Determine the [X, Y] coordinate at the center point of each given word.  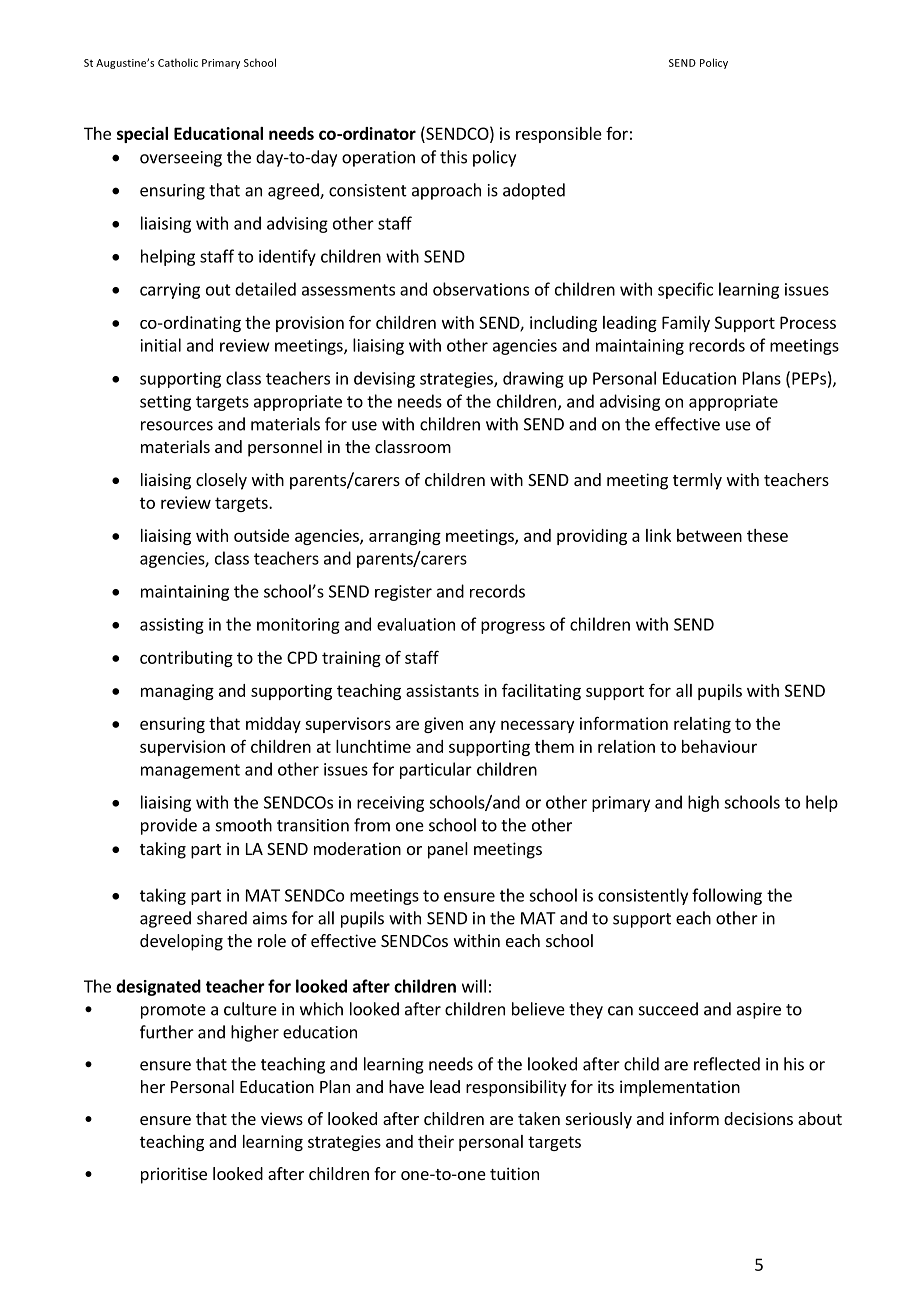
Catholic [178, 62]
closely [221, 481]
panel [448, 850]
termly [697, 481]
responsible [559, 135]
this [453, 157]
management [190, 771]
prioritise [174, 1175]
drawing [533, 379]
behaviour [719, 746]
